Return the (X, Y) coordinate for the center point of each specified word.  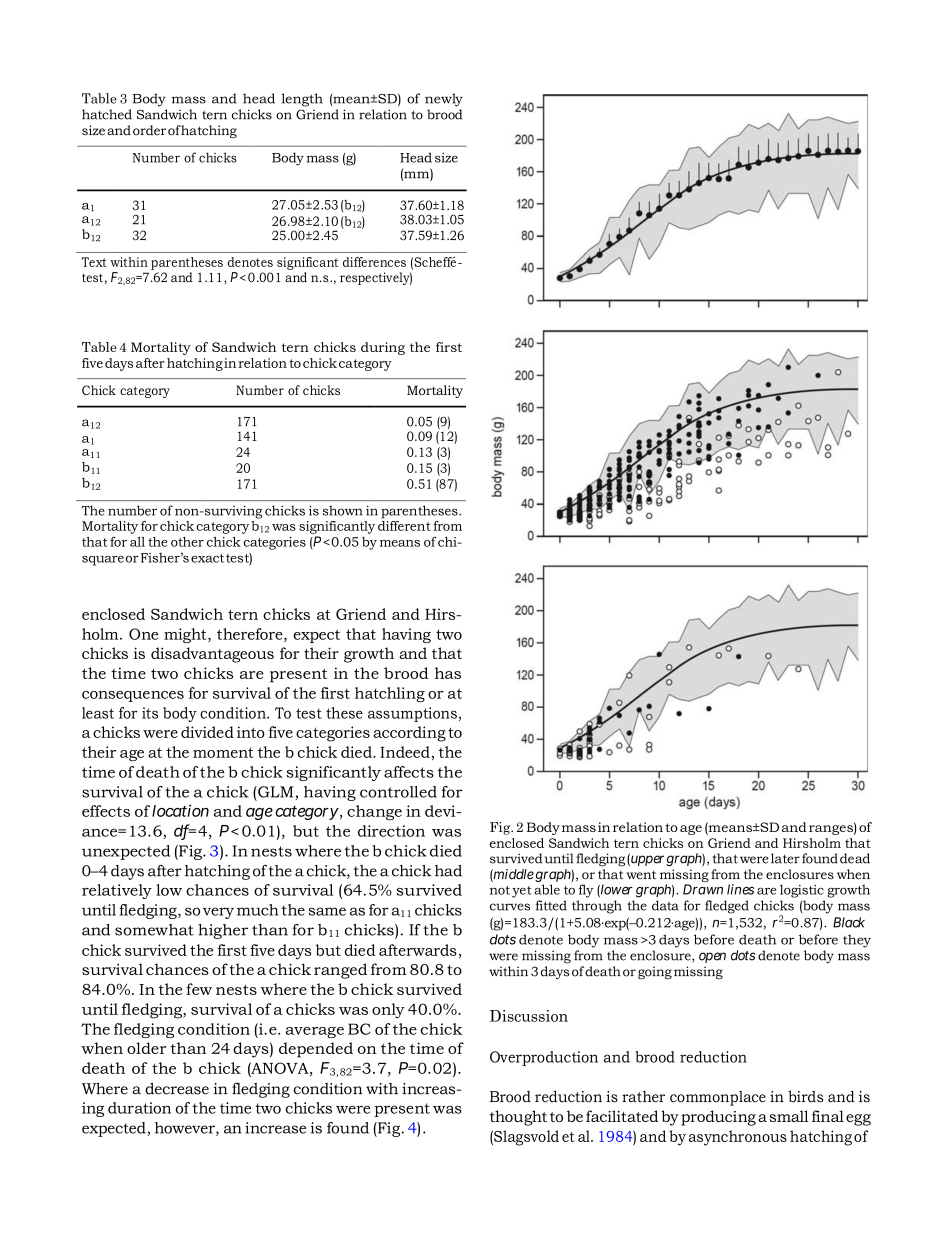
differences (374, 262)
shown (342, 510)
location (180, 810)
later (784, 858)
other (187, 542)
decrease (177, 1088)
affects (409, 772)
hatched (107, 114)
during (383, 348)
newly (444, 100)
